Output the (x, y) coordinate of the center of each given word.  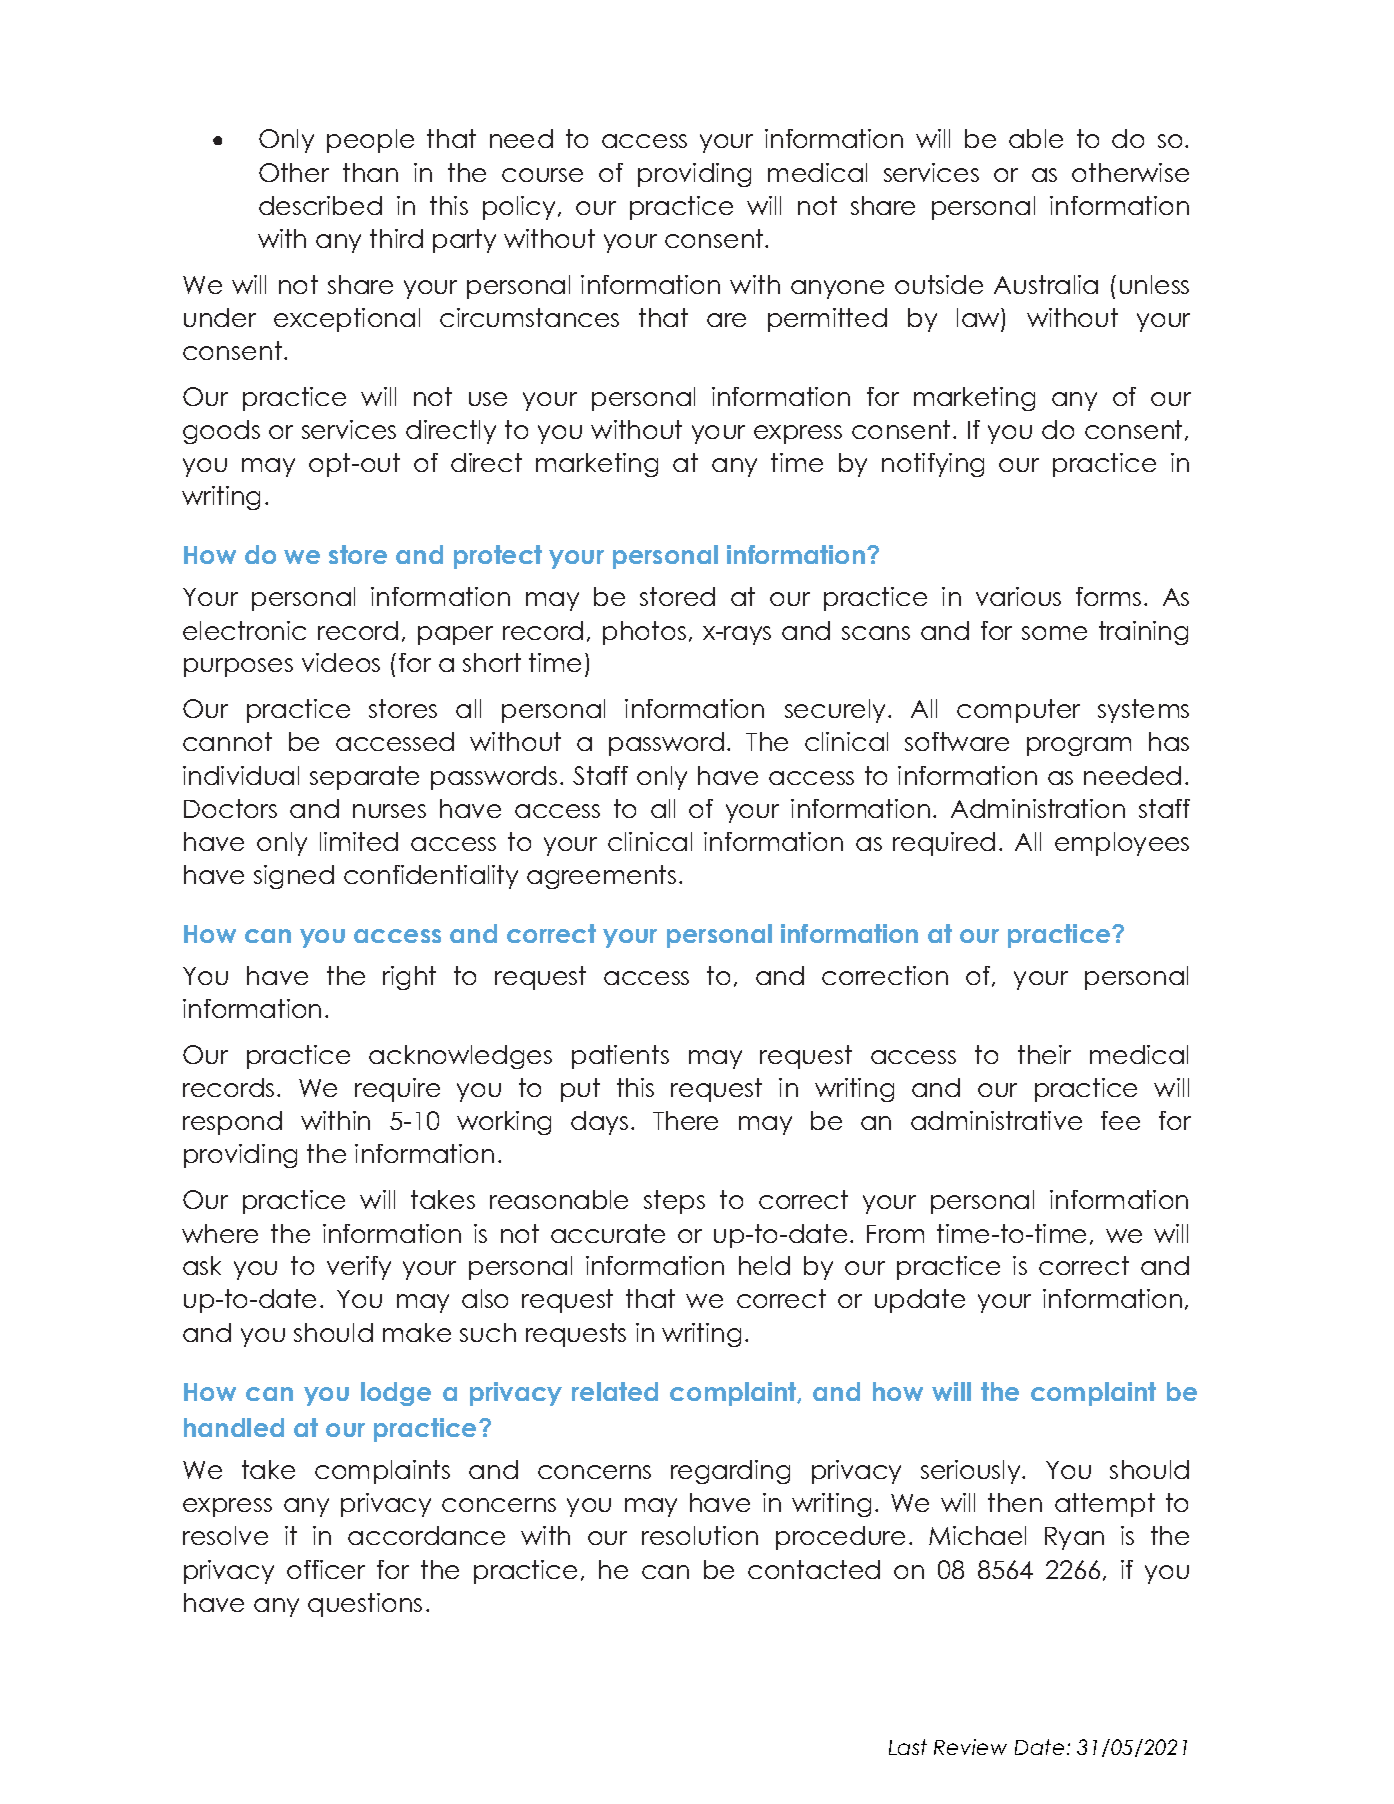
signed (294, 877)
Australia (1046, 284)
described (320, 205)
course (542, 175)
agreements (601, 877)
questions (365, 1605)
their (1044, 1054)
